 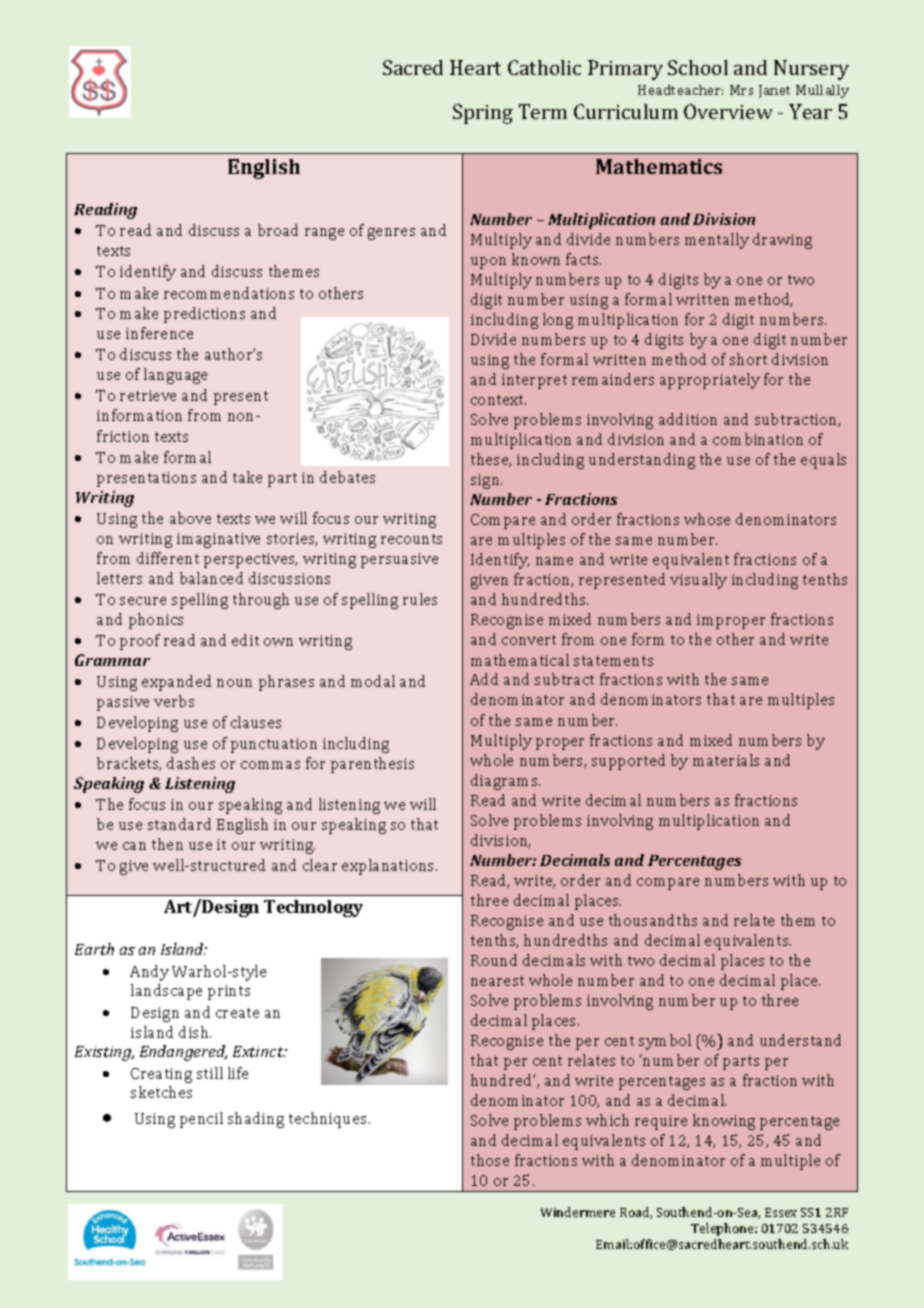 What do you see at coordinates (494, 960) in the screenshot?
I see `Round` at bounding box center [494, 960].
